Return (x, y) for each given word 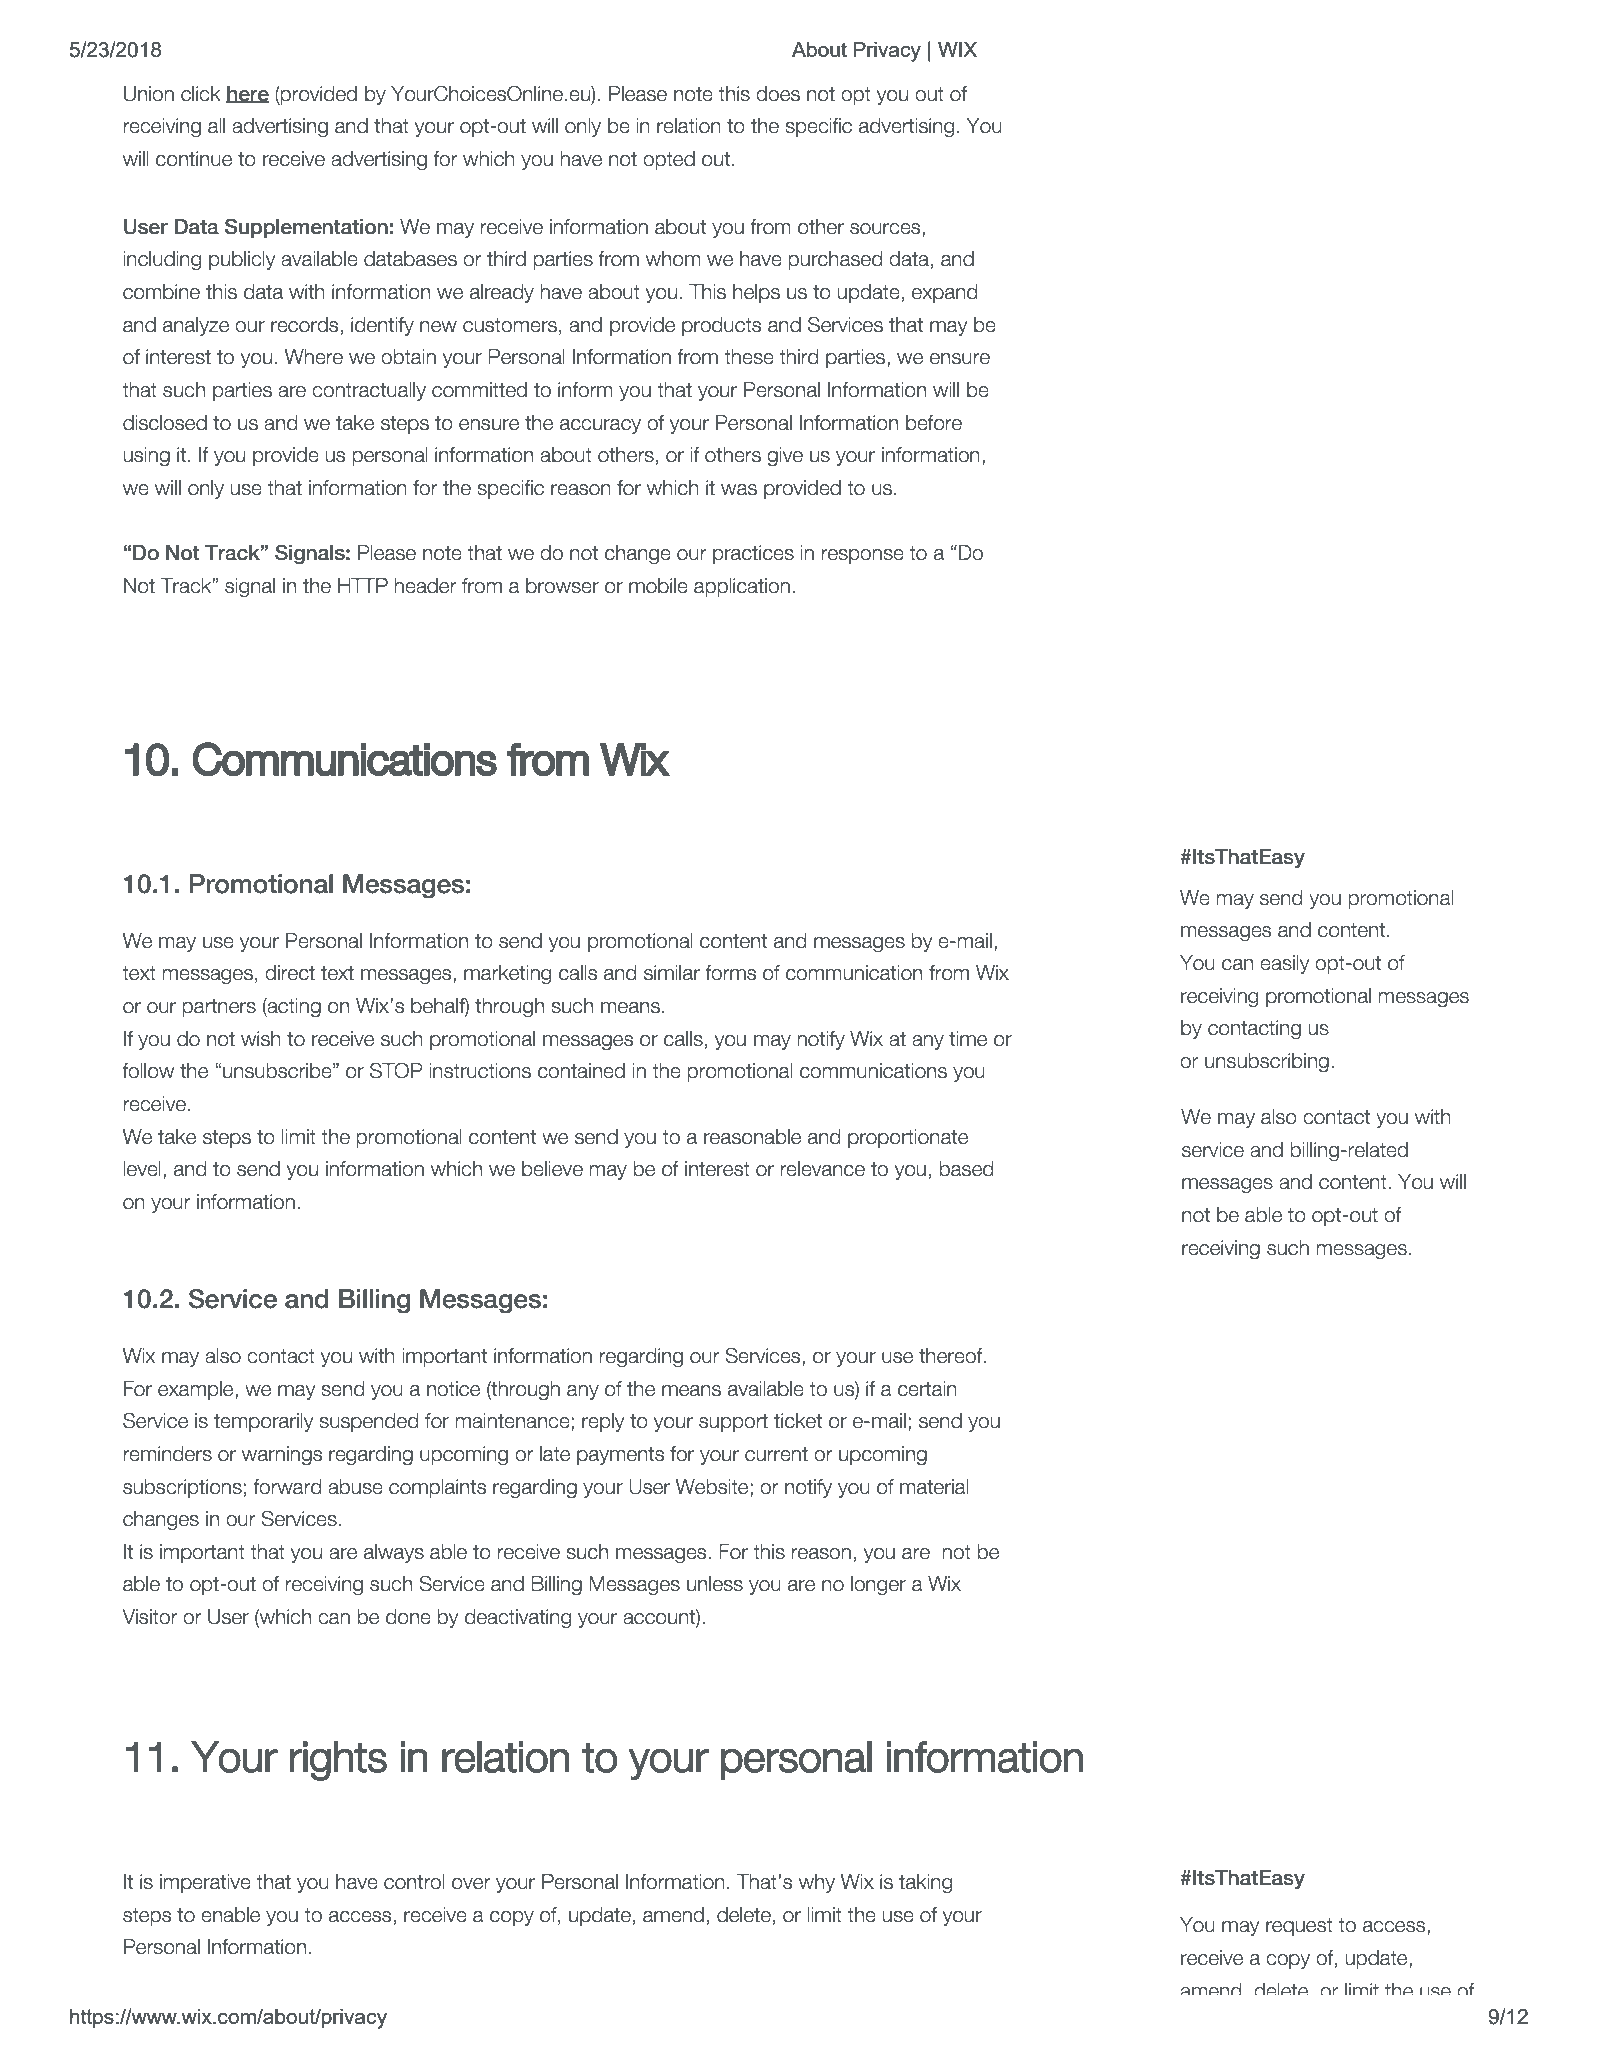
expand (944, 293)
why (817, 1883)
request (1299, 1927)
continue (194, 159)
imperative (205, 1883)
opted (669, 160)
